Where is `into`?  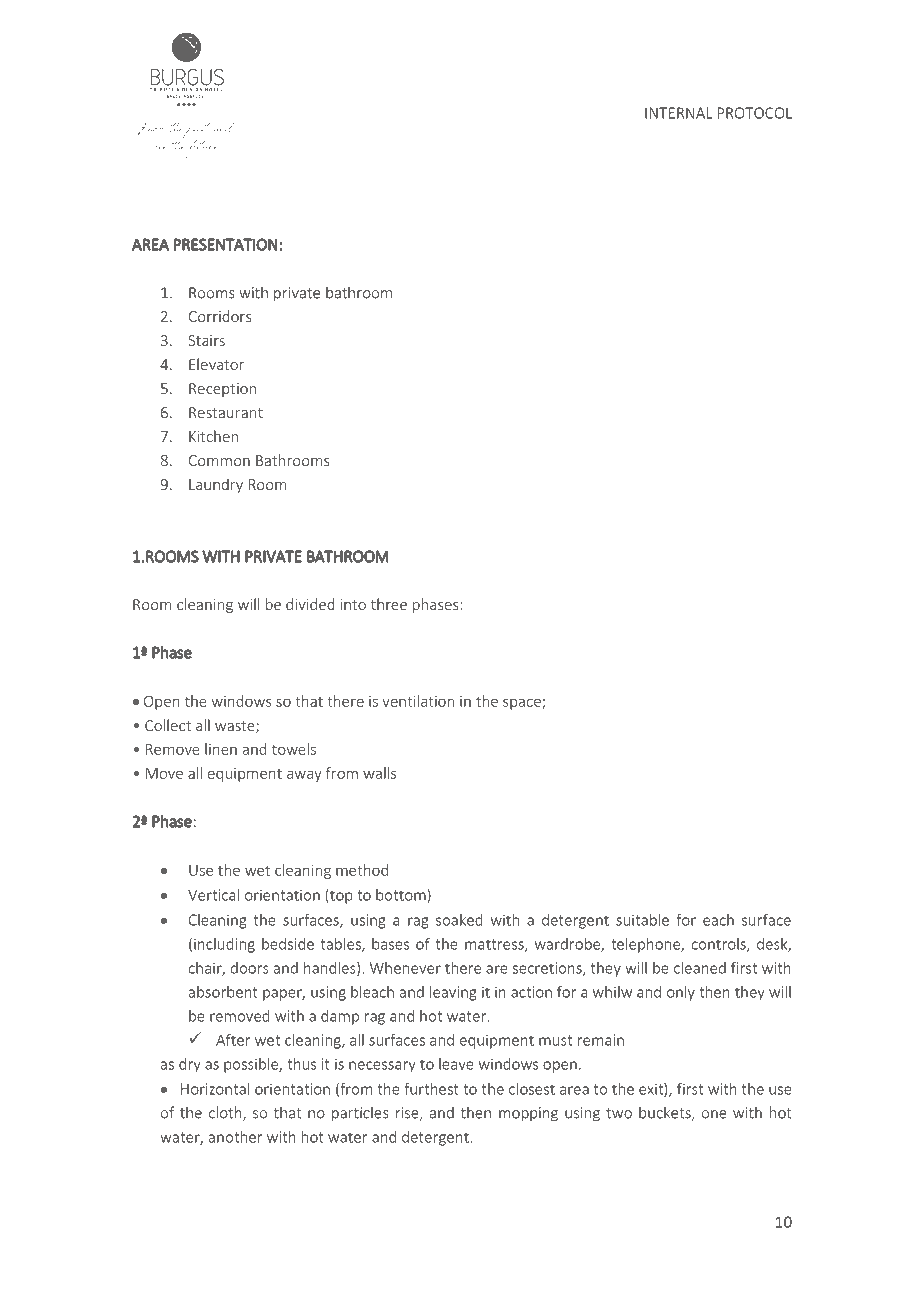 into is located at coordinates (353, 604).
